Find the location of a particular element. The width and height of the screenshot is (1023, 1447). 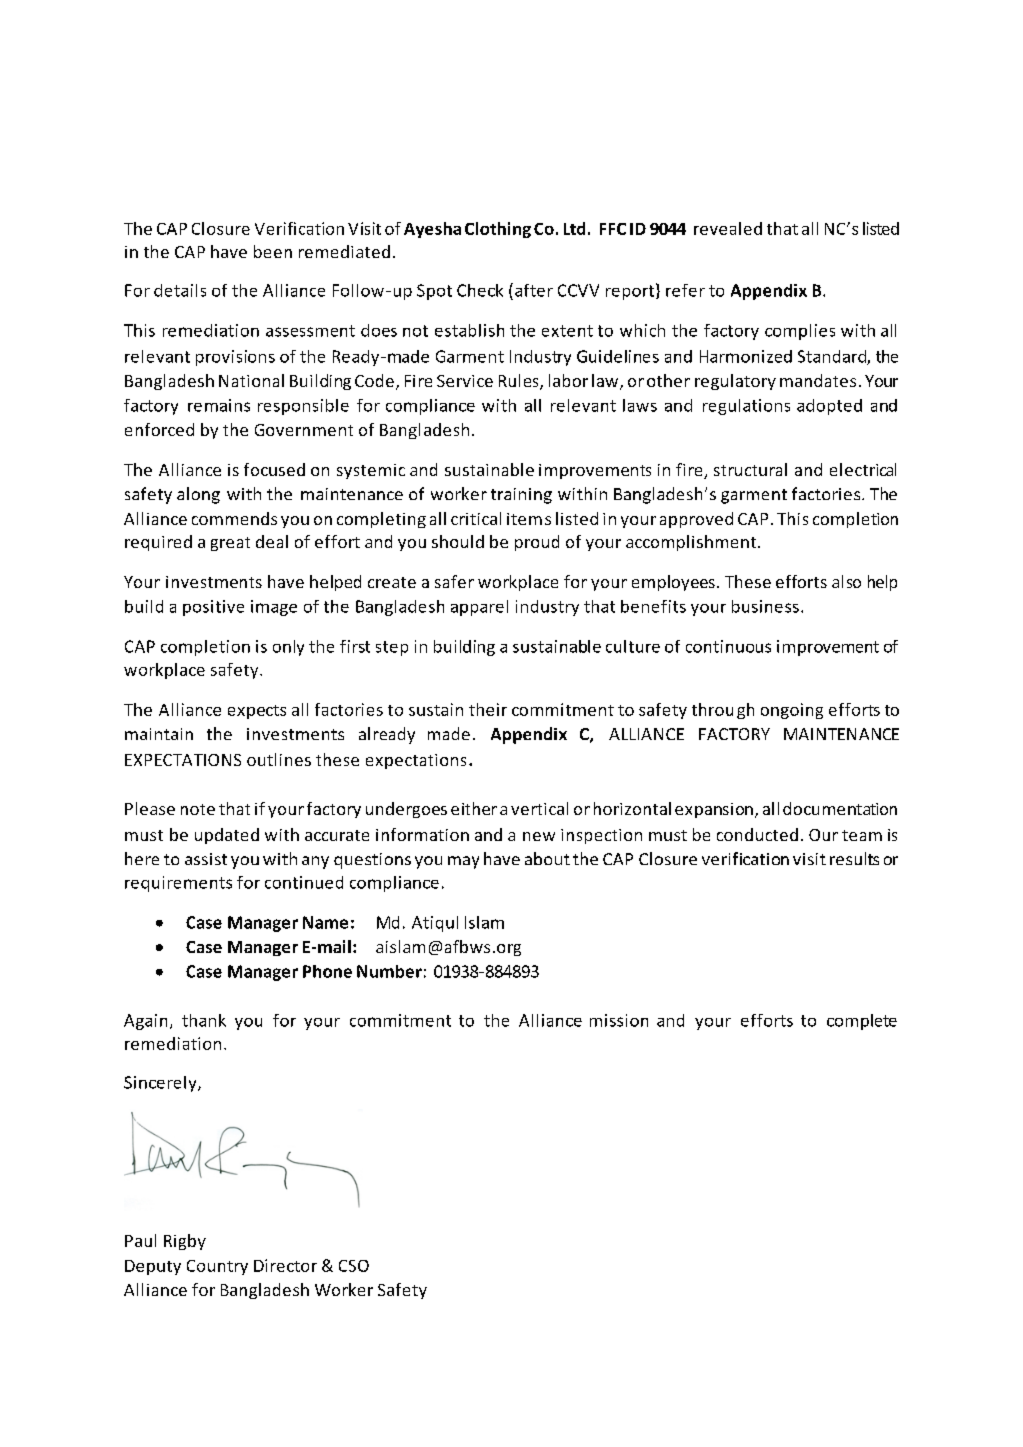

results is located at coordinates (854, 858).
